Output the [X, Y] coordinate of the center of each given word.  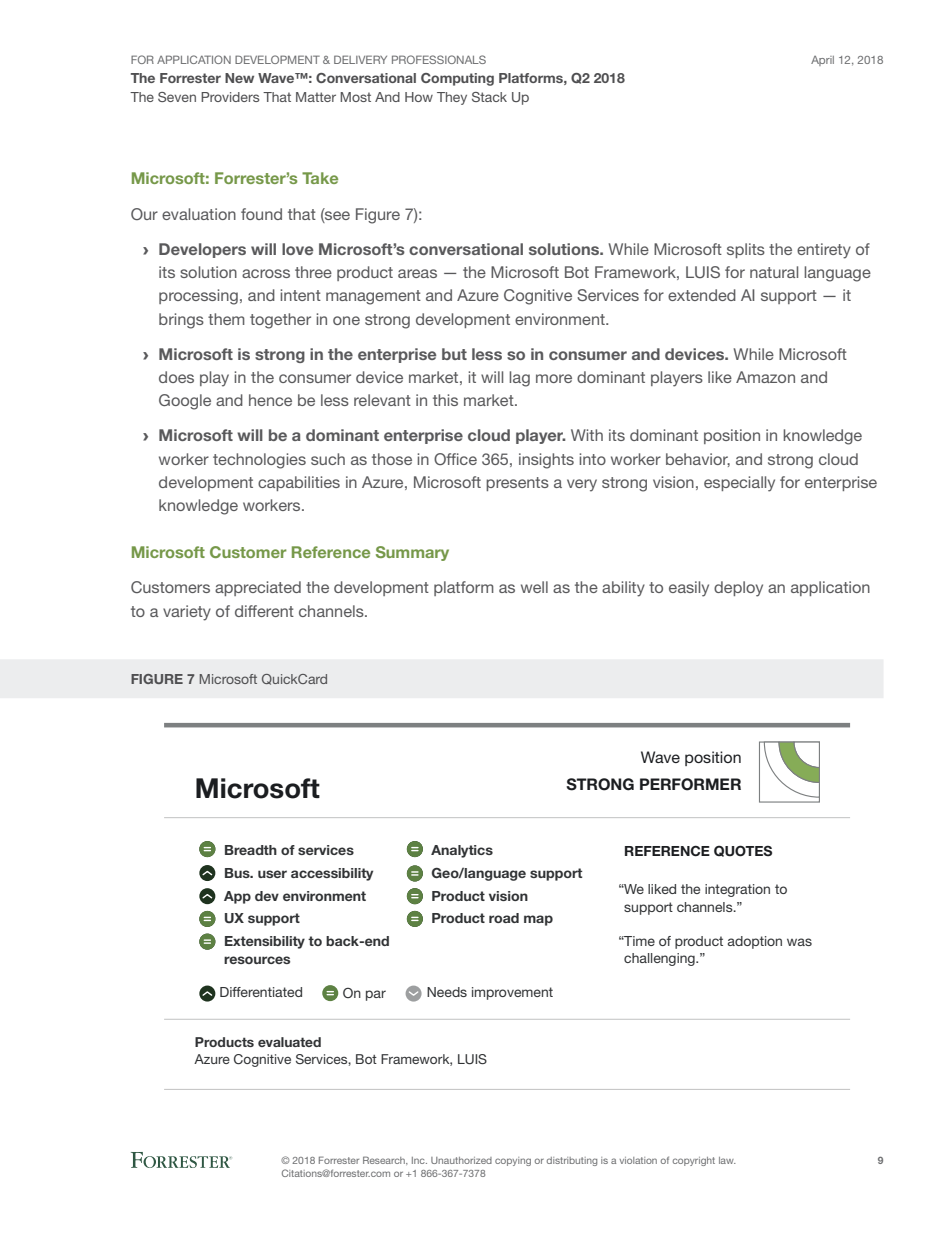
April [822, 61]
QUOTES [743, 851]
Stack [489, 97]
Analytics [462, 851]
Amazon [765, 377]
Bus [238, 873]
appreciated [258, 588]
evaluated [289, 1042]
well [534, 587]
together [280, 321]
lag [519, 379]
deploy [738, 589]
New [239, 78]
